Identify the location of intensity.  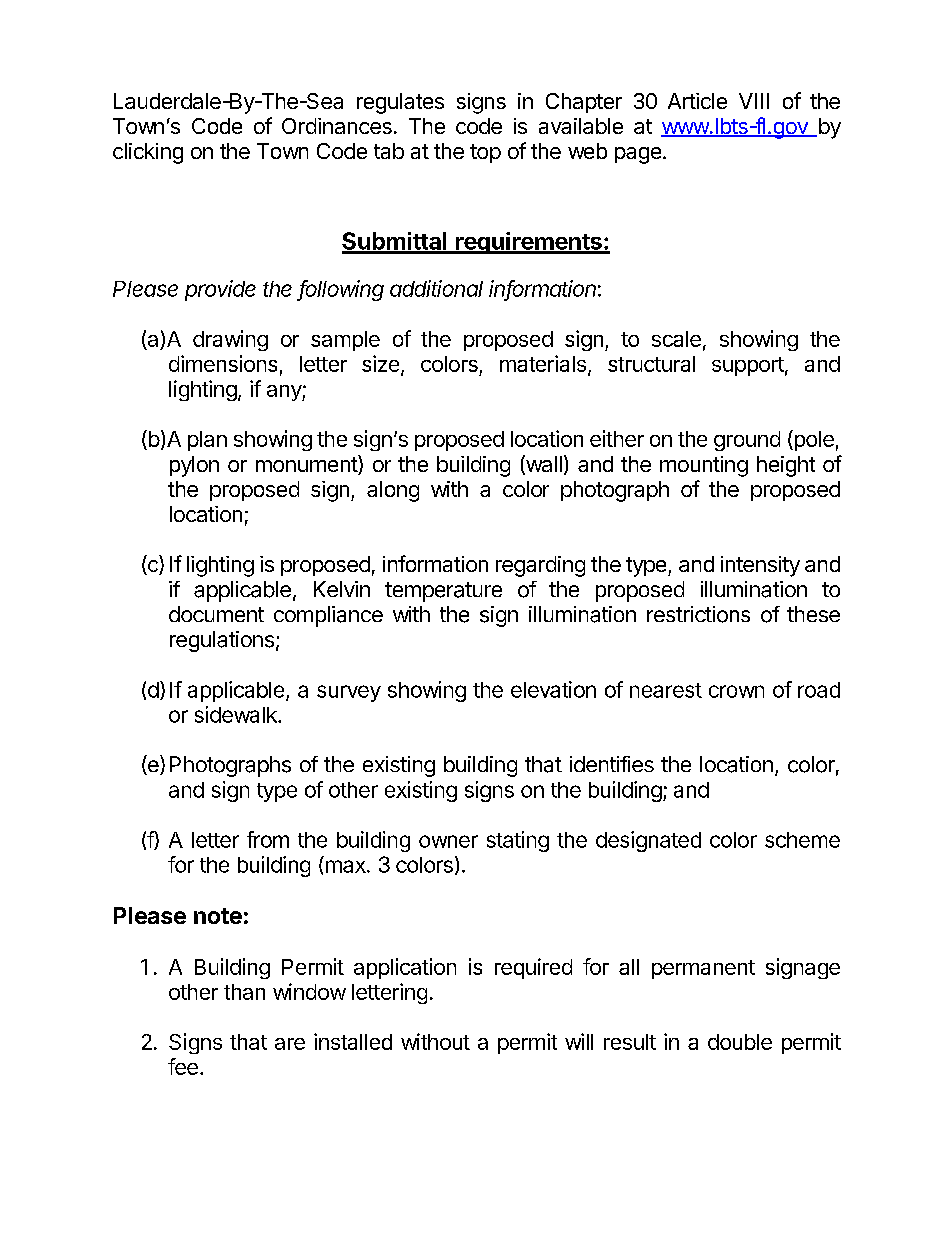
(760, 566).
